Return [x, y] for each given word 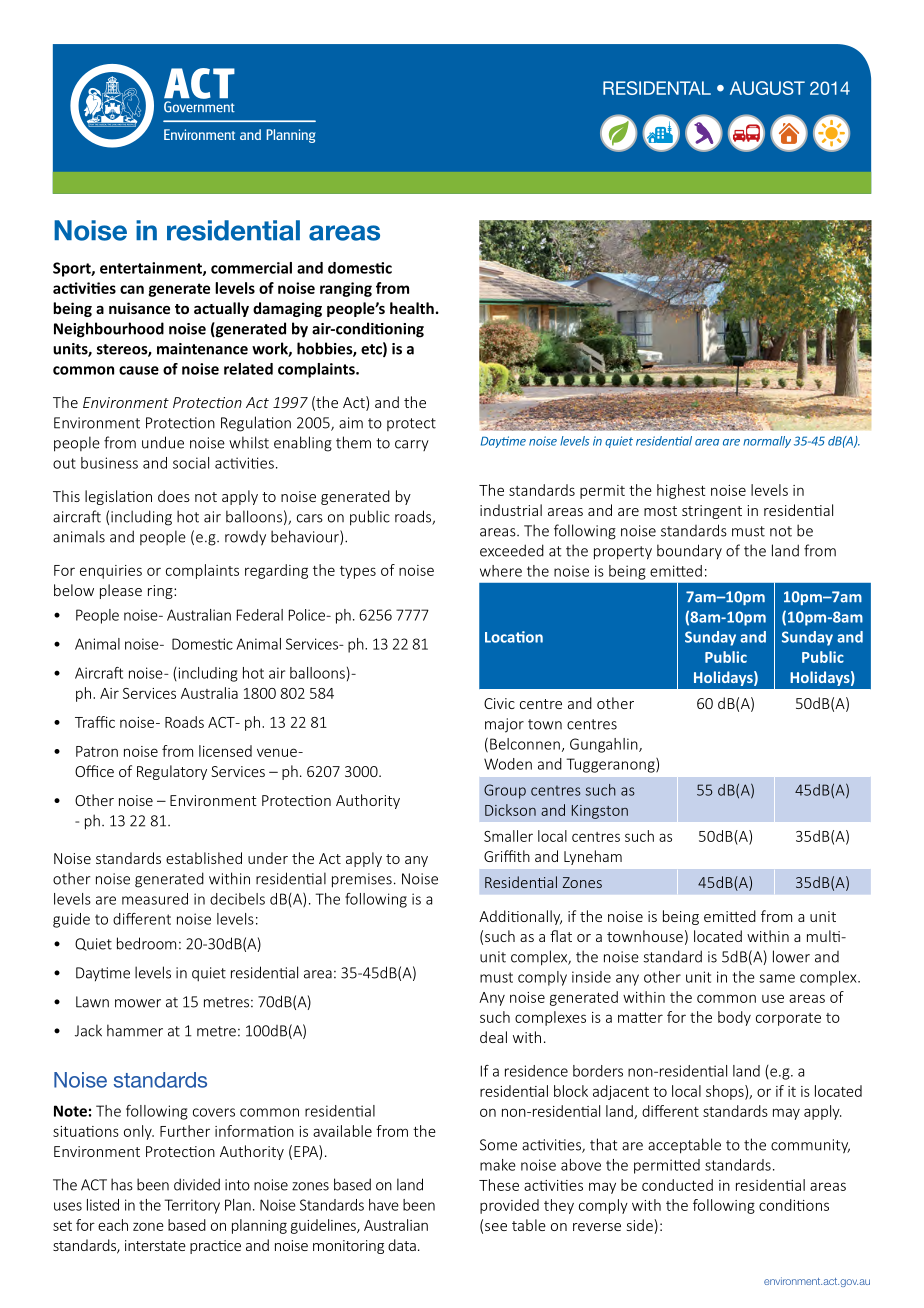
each [113, 1225]
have [384, 1205]
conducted [677, 1185]
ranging [346, 289]
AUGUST [767, 88]
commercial [251, 268]
